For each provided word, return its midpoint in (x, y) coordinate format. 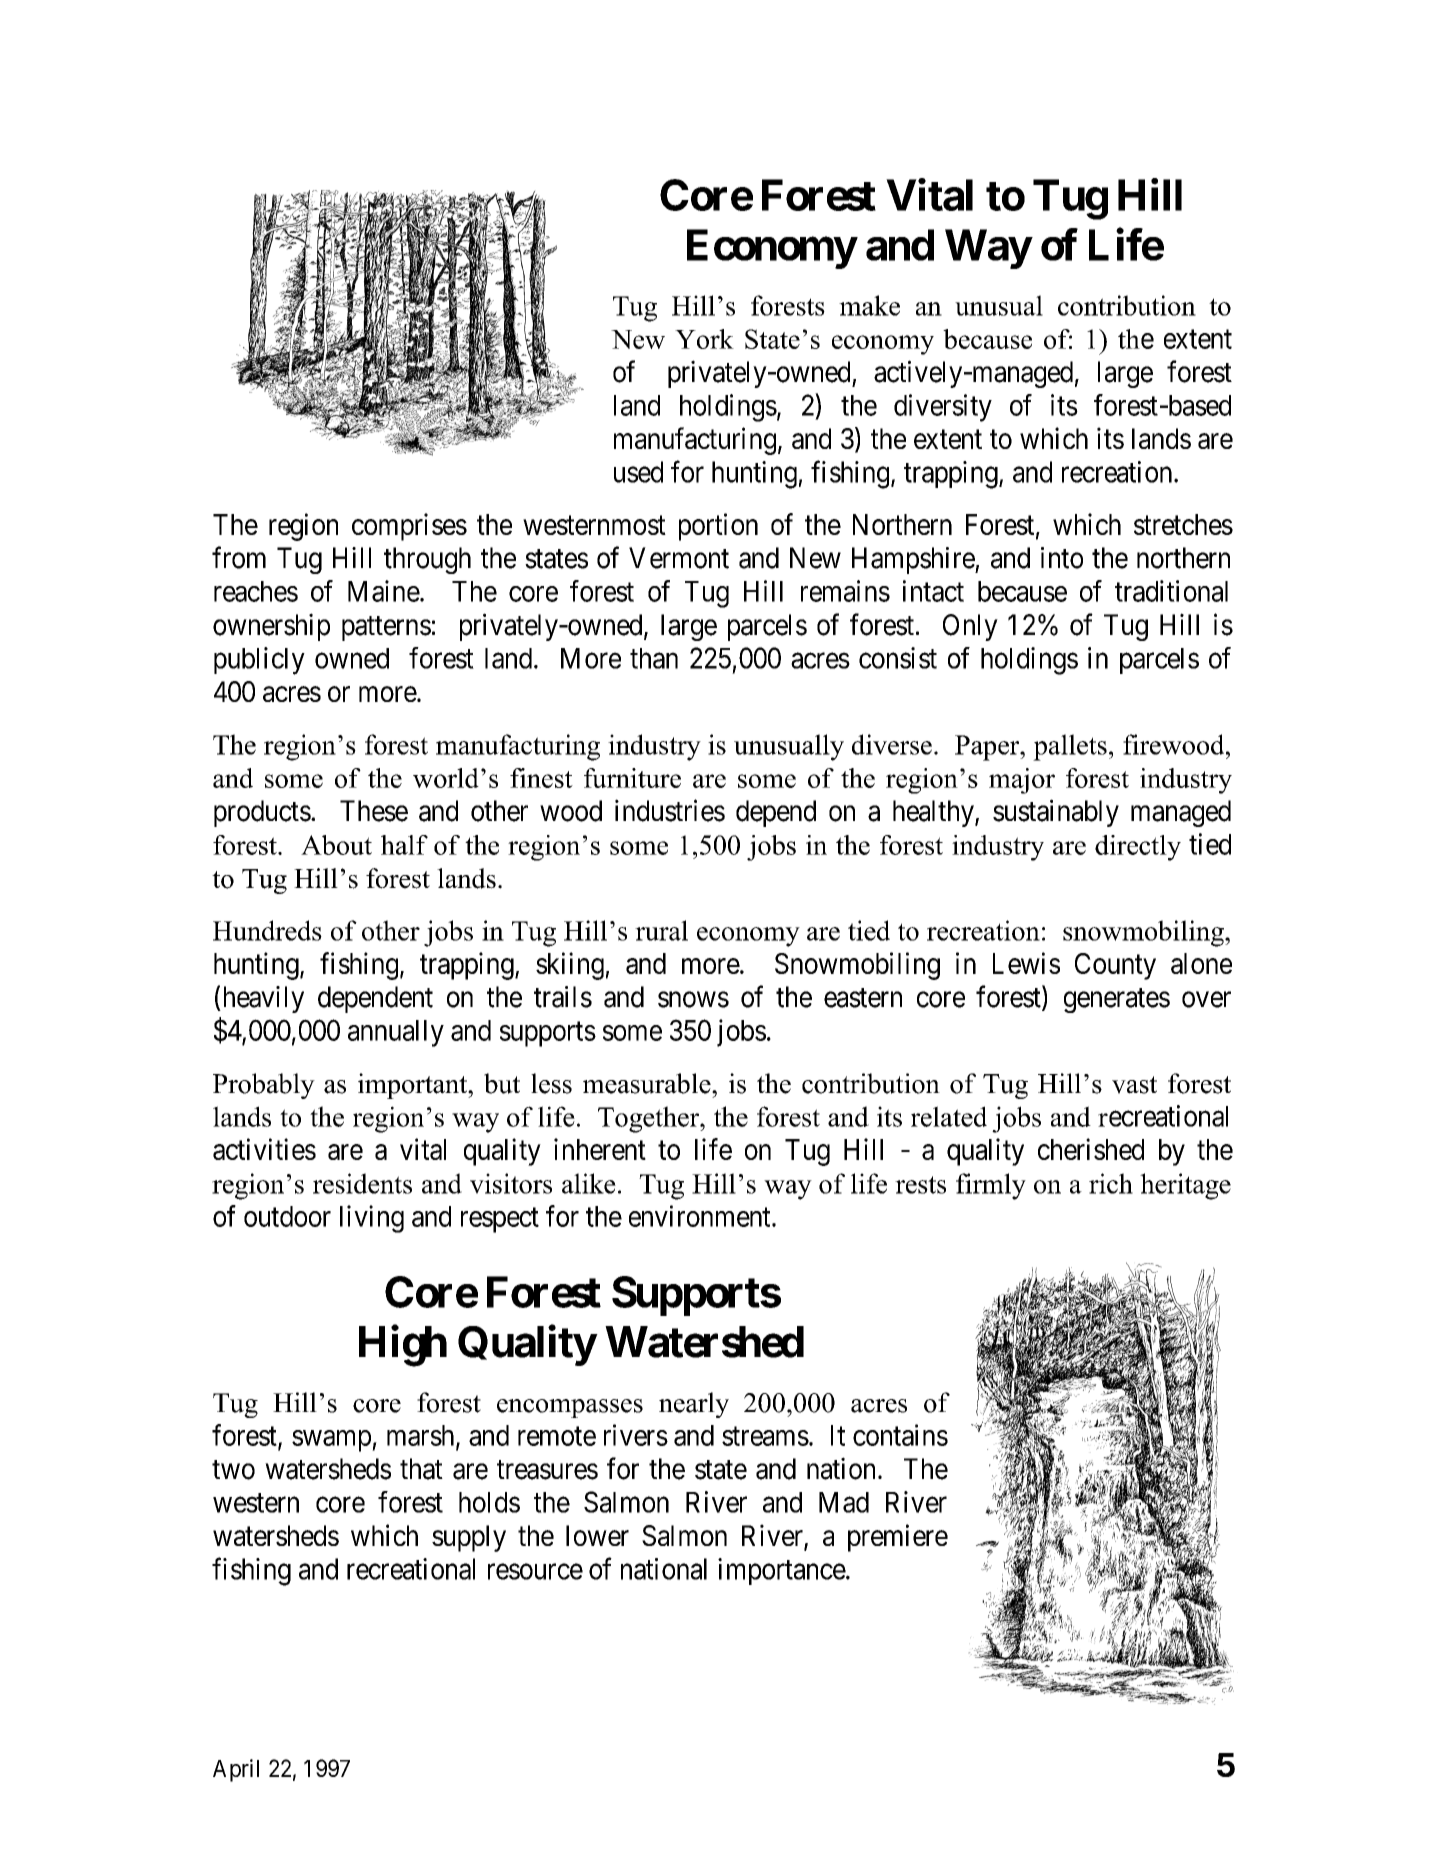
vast (1134, 1085)
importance (782, 1571)
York (704, 339)
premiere (898, 1538)
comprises (409, 527)
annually (396, 1033)
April (236, 1770)
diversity (943, 408)
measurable (648, 1083)
